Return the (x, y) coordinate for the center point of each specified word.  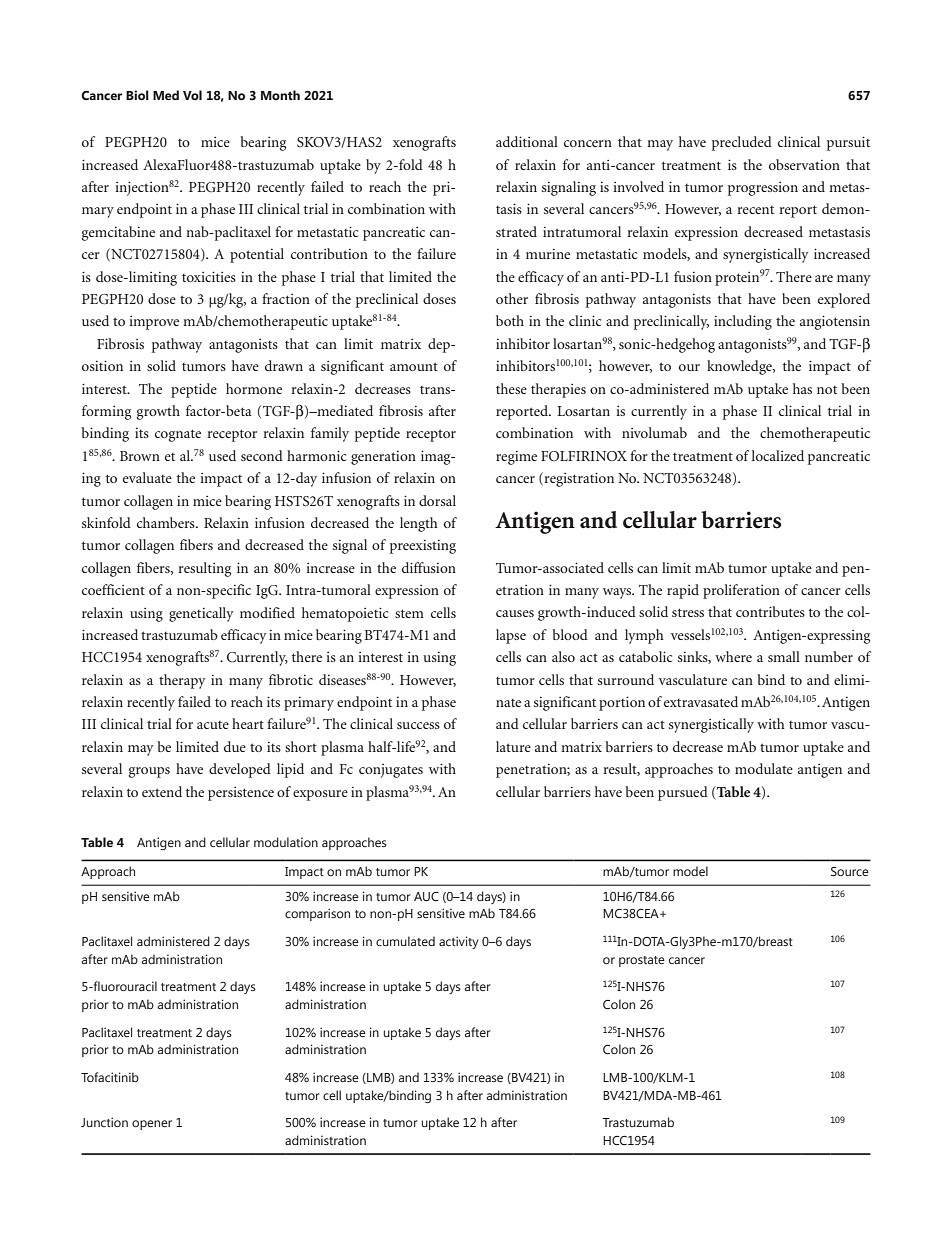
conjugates (391, 771)
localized (778, 455)
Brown (140, 456)
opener (152, 1125)
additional (527, 141)
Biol (137, 95)
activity (459, 942)
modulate (764, 768)
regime (516, 458)
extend (162, 791)
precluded (742, 143)
